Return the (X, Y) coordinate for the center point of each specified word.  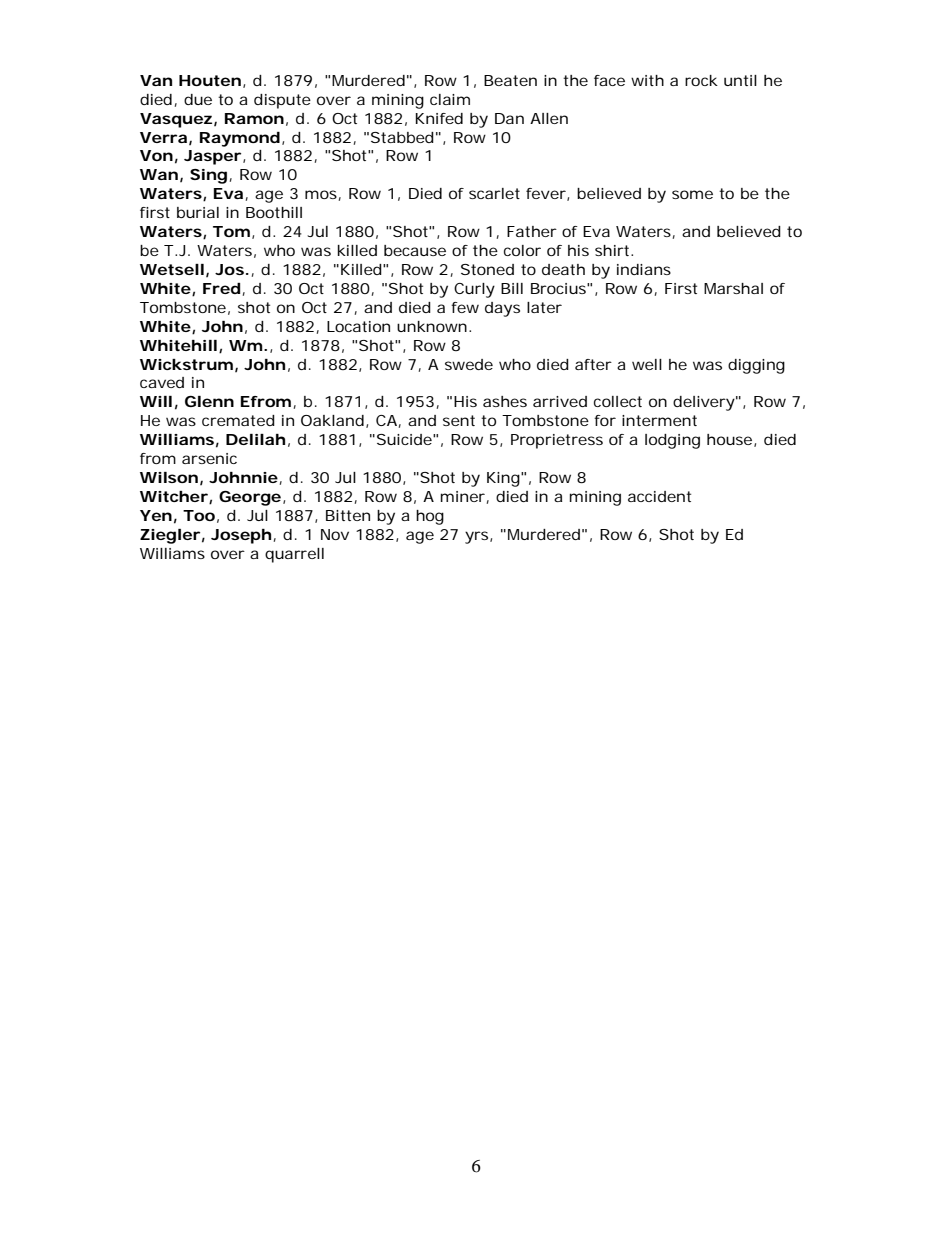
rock (701, 80)
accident (659, 496)
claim (450, 99)
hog (430, 517)
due (198, 99)
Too (199, 515)
